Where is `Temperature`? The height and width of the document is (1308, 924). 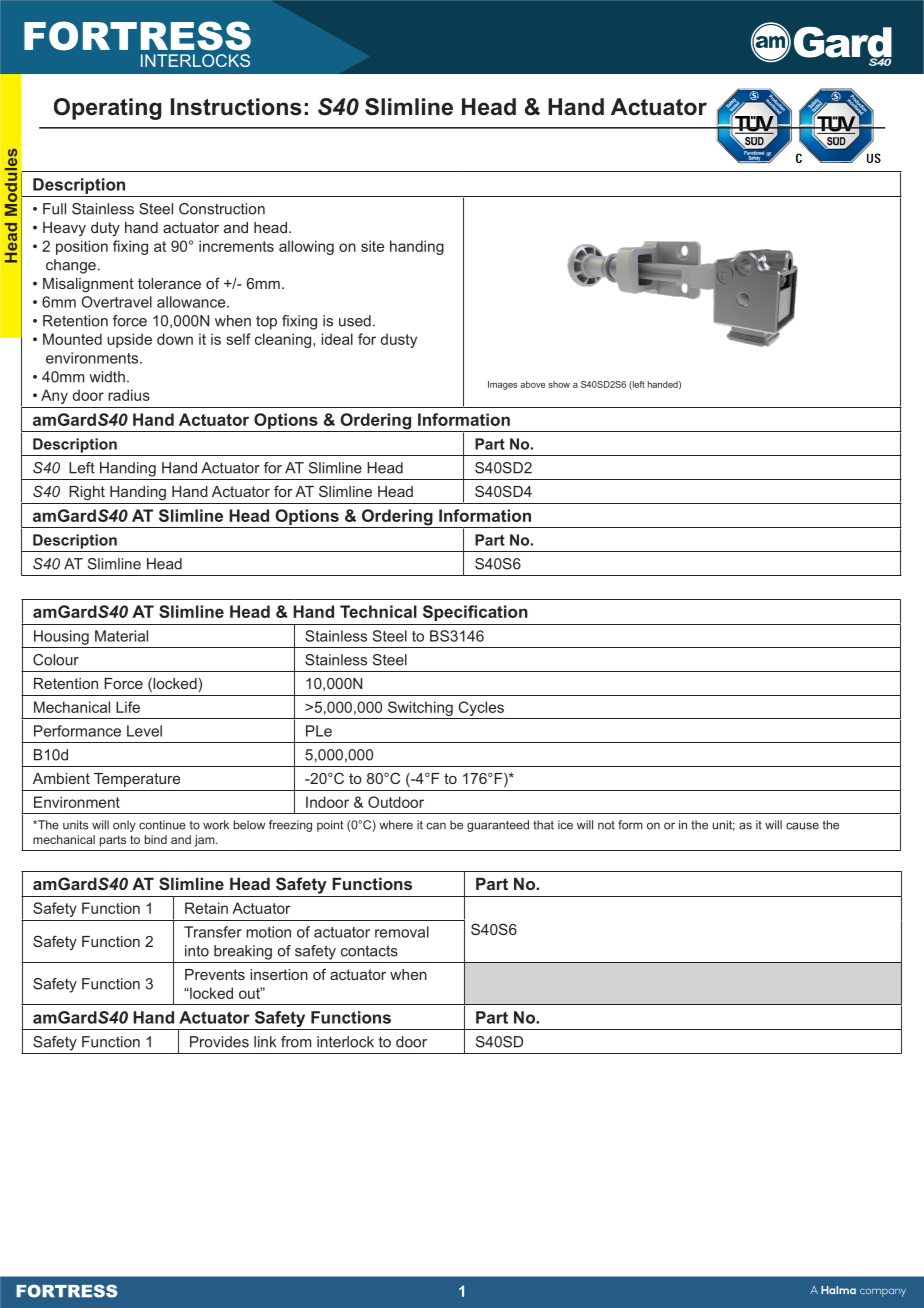
Temperature is located at coordinates (137, 780).
